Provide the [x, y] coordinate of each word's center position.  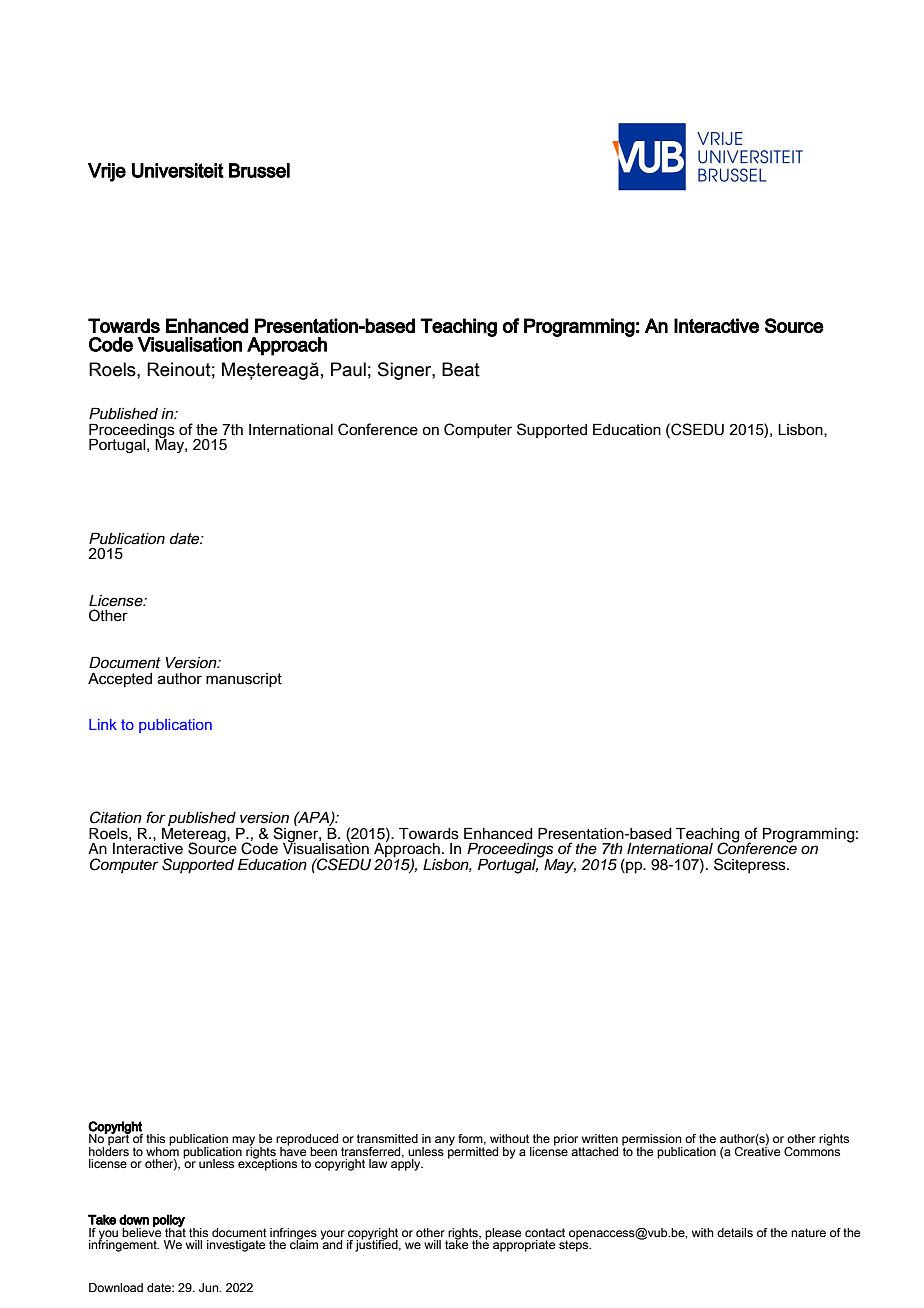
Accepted [120, 680]
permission [652, 1141]
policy [169, 1221]
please [503, 1234]
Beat [461, 369]
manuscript [244, 680]
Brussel [259, 170]
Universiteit [178, 170]
